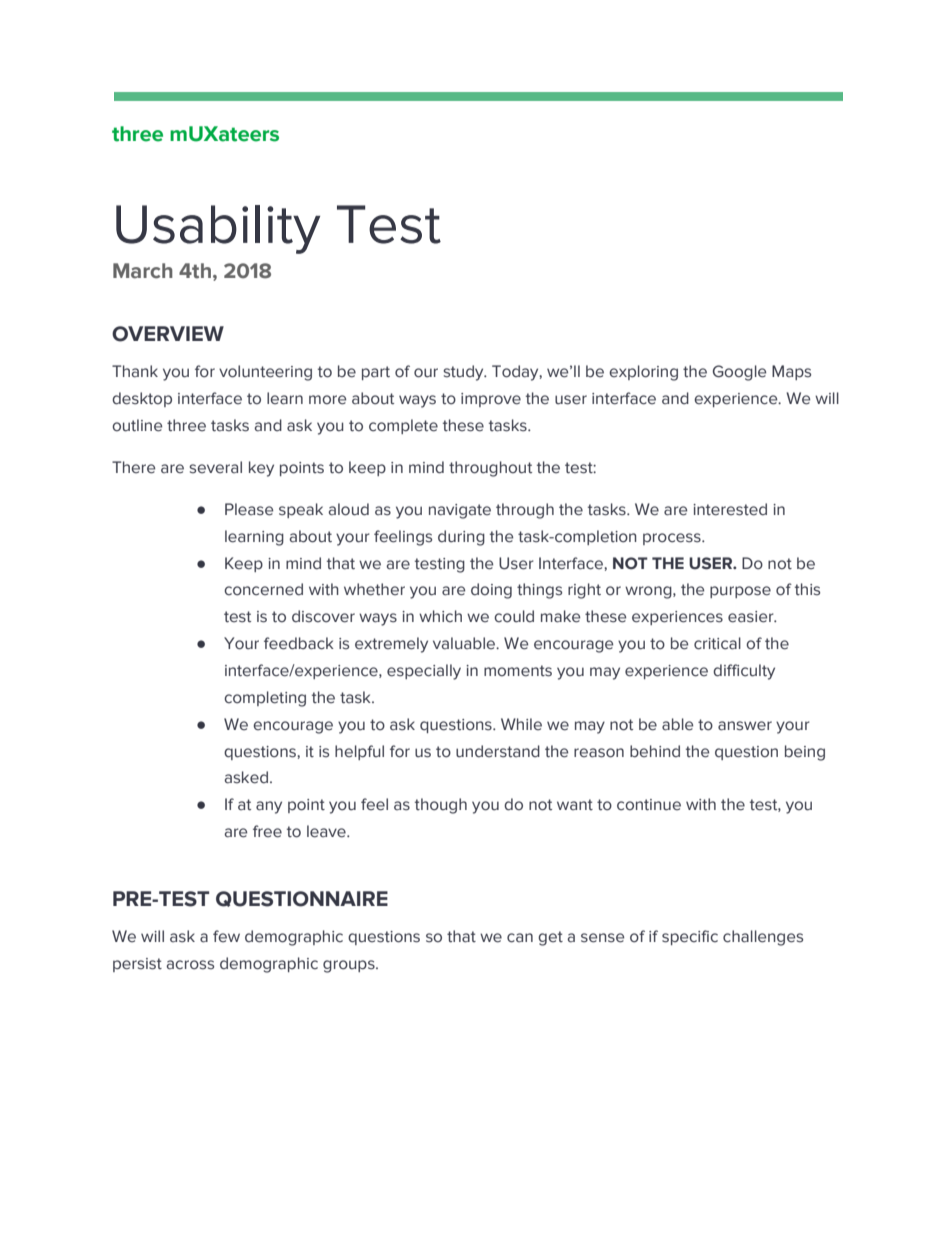  I want to click on Usability, so click(218, 229).
